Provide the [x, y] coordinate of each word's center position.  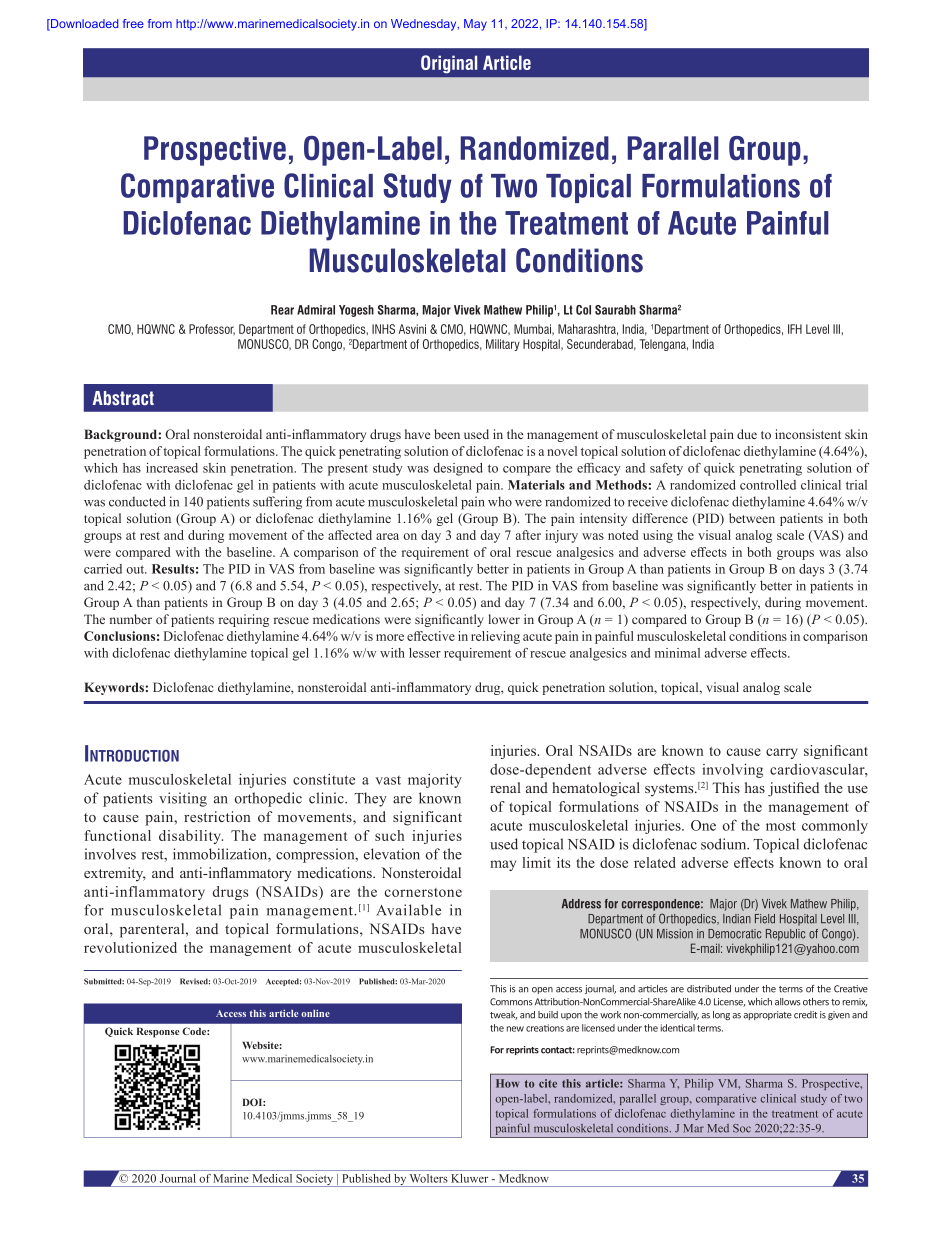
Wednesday [425, 25]
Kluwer [470, 1178]
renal [505, 787]
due [747, 434]
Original [449, 64]
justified [793, 789]
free [133, 23]
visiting [183, 799]
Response [158, 1032]
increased [172, 468]
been [447, 434]
